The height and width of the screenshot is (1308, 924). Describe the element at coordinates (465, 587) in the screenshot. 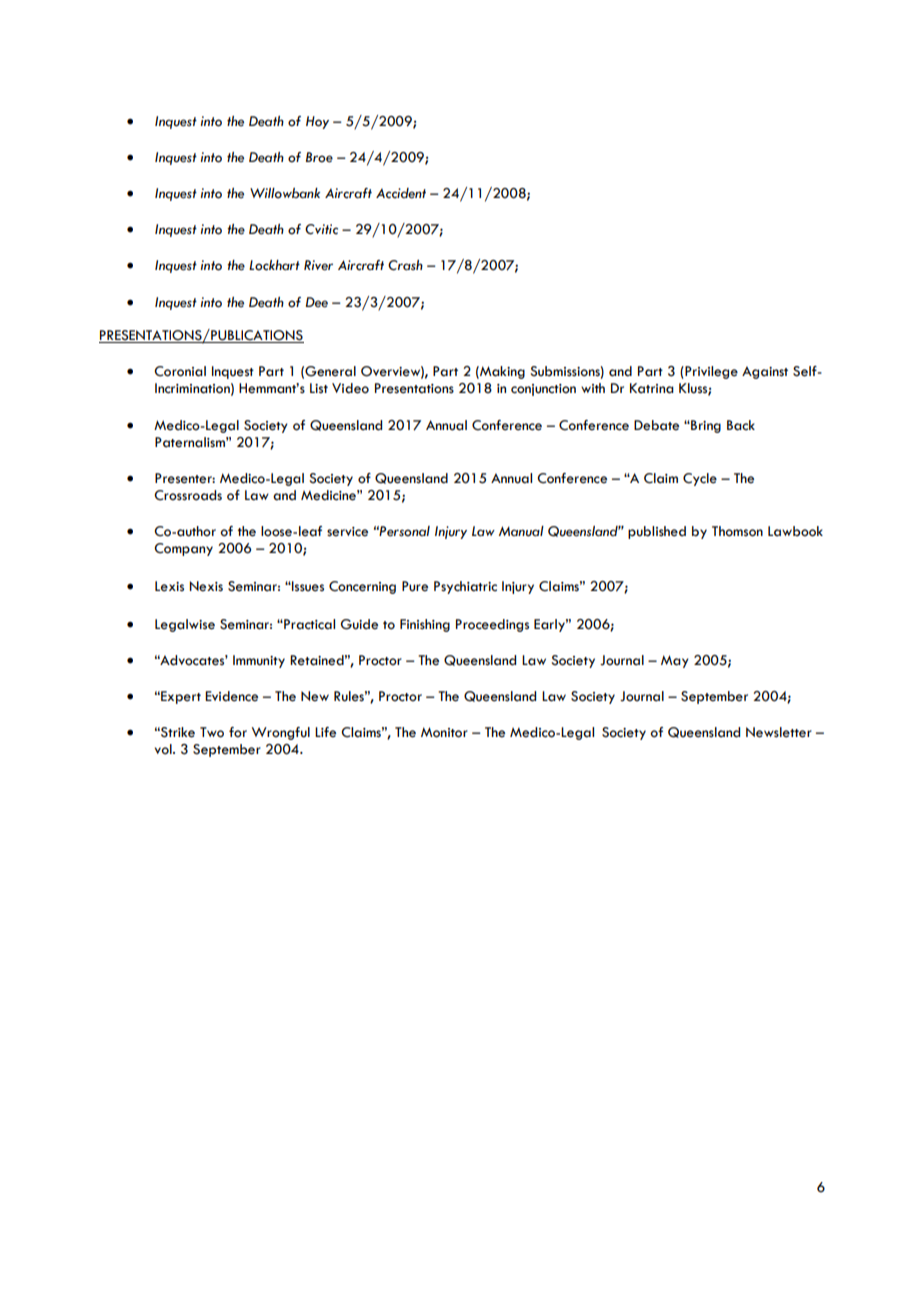

I see `Psychiatric` at that location.
